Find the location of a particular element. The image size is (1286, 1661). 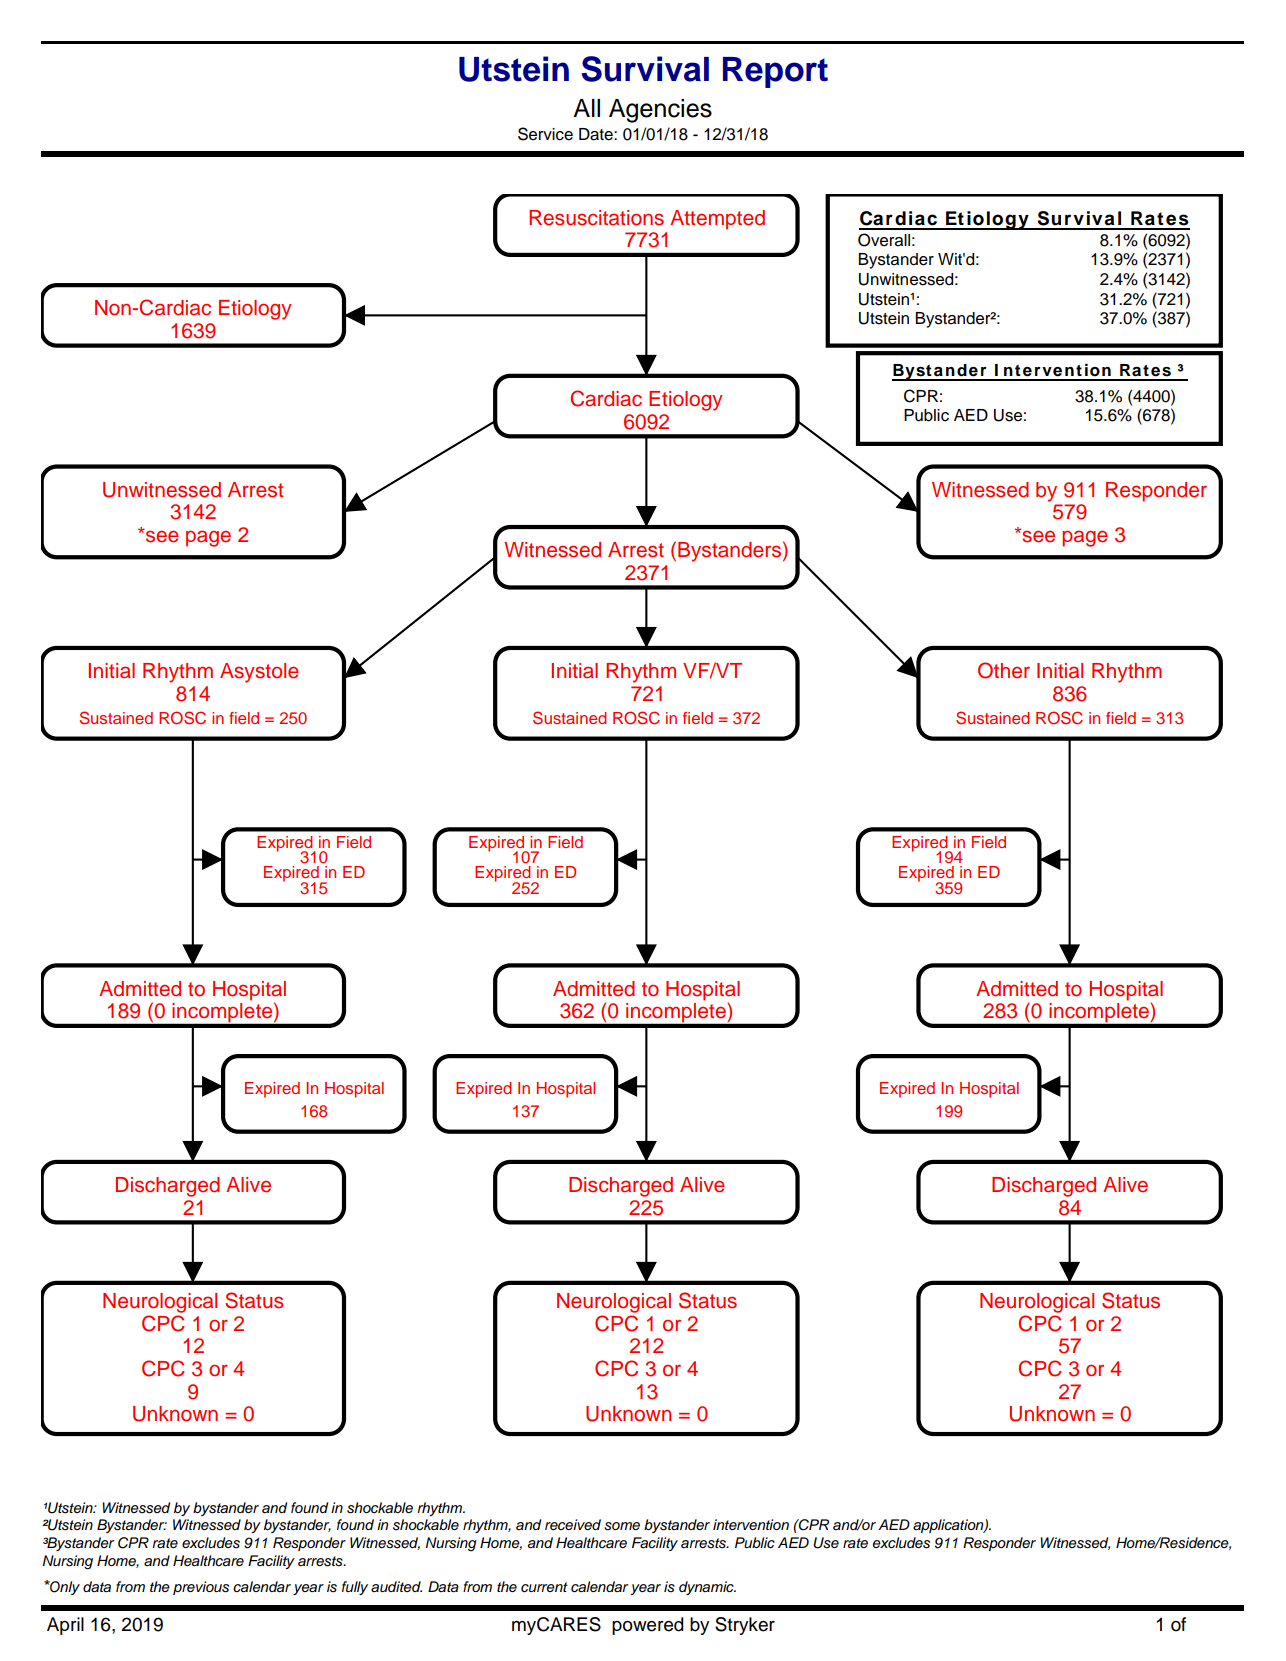

received is located at coordinates (573, 1524).
